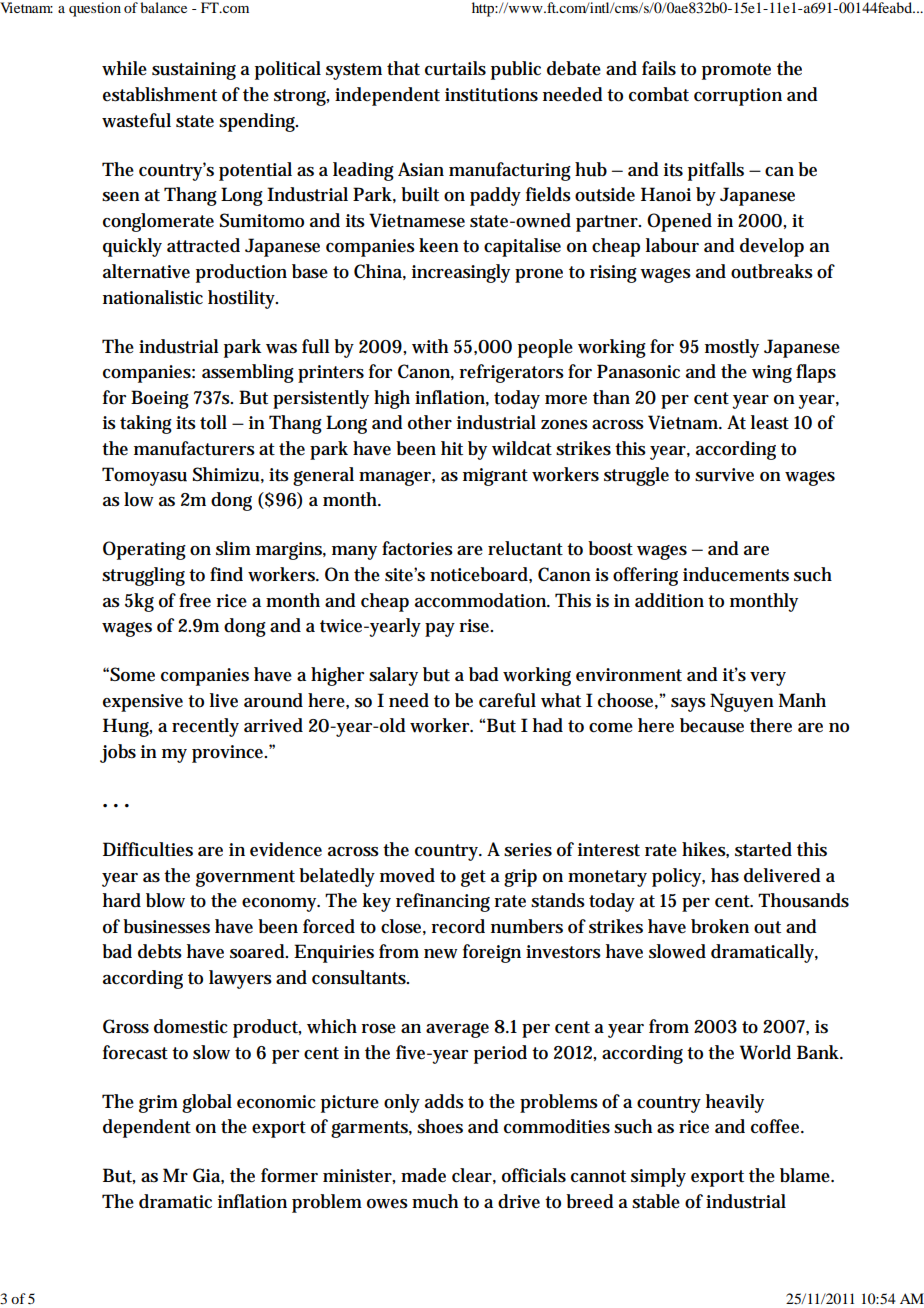  What do you see at coordinates (736, 71) in the screenshot?
I see `promote` at bounding box center [736, 71].
